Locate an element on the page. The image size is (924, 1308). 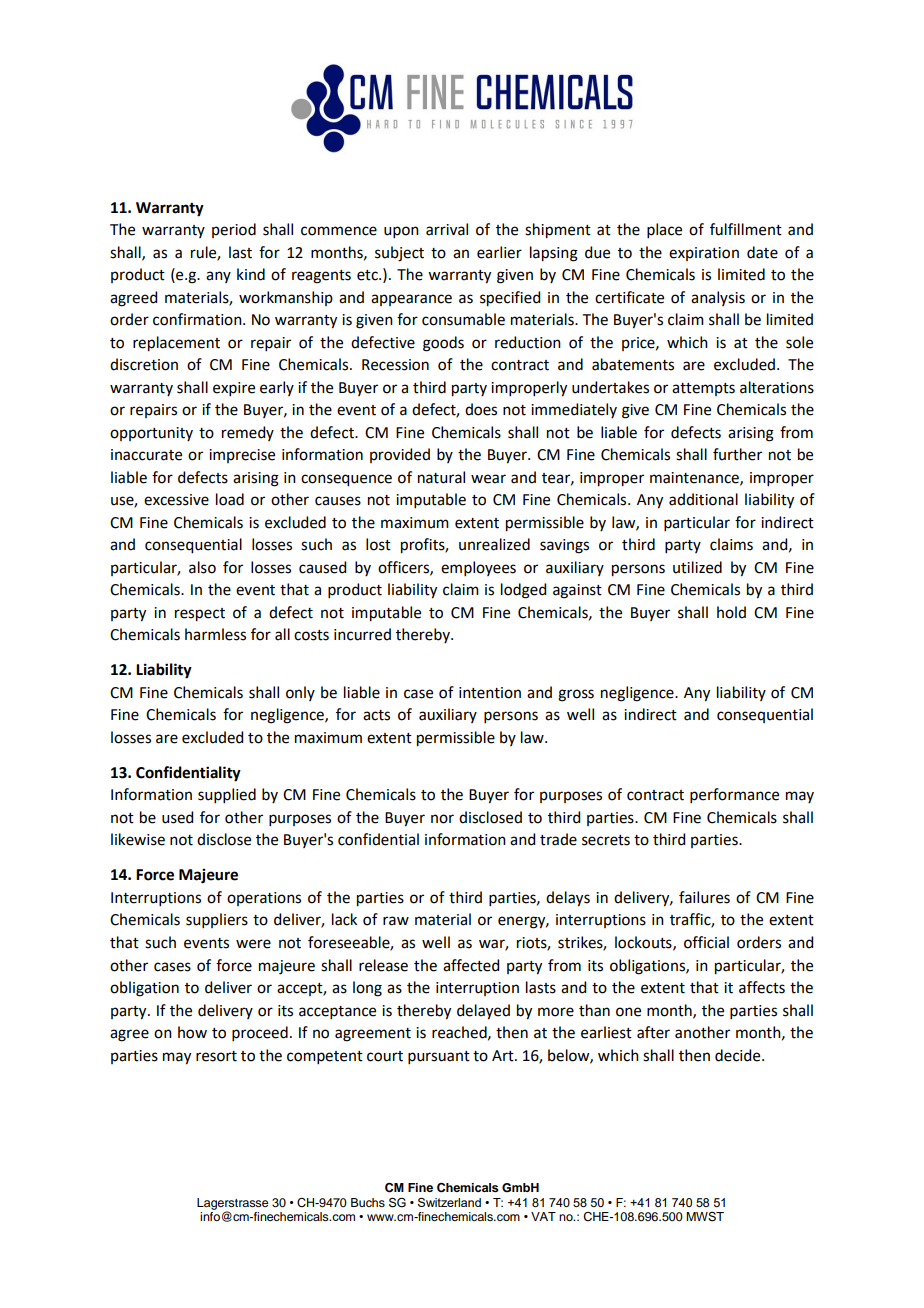
expiration is located at coordinates (704, 254).
